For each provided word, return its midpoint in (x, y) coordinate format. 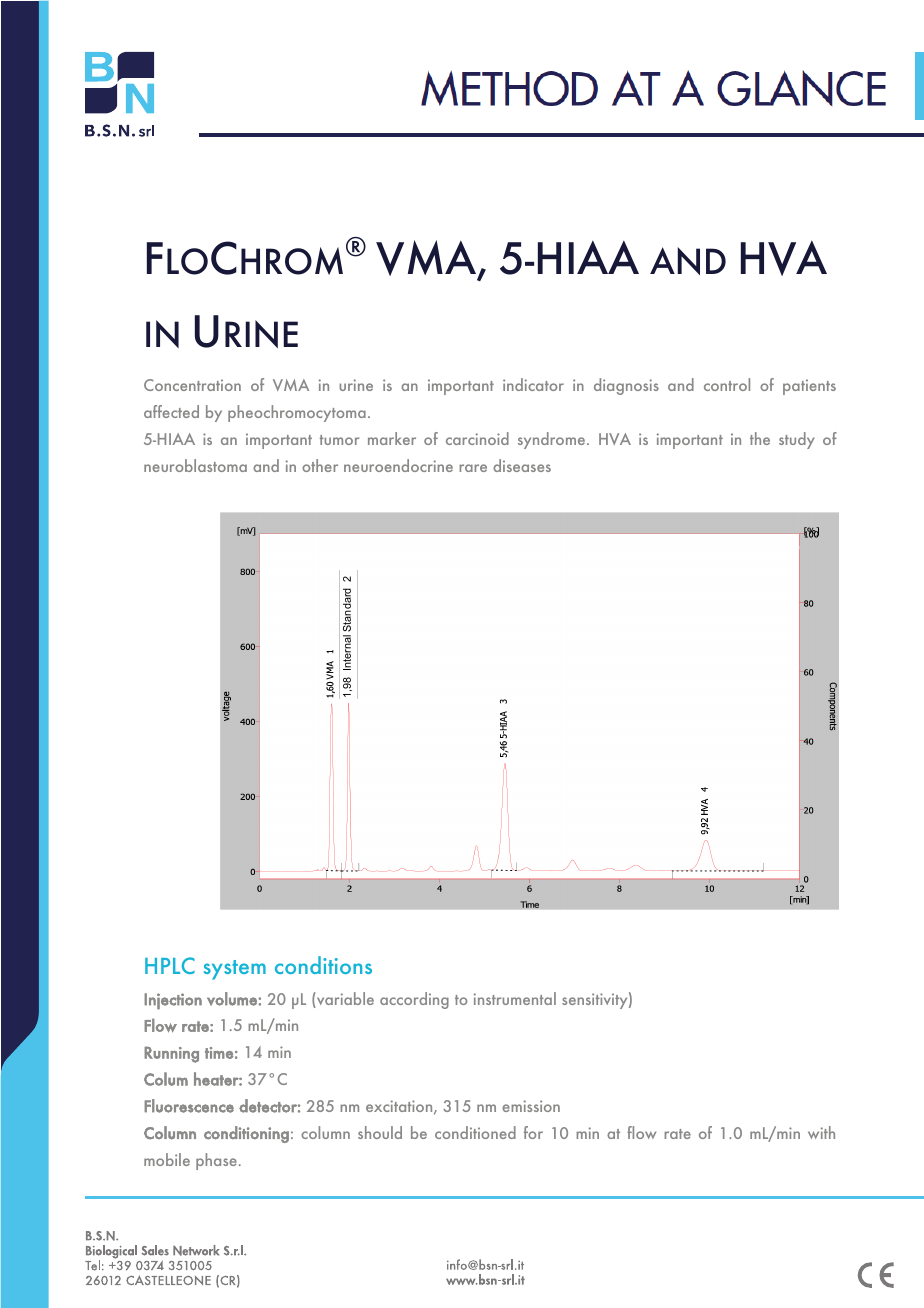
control (727, 384)
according (414, 1000)
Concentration (192, 385)
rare (473, 468)
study (797, 440)
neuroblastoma (195, 465)
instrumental (515, 998)
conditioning (246, 1134)
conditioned (475, 1132)
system (235, 970)
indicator (533, 384)
